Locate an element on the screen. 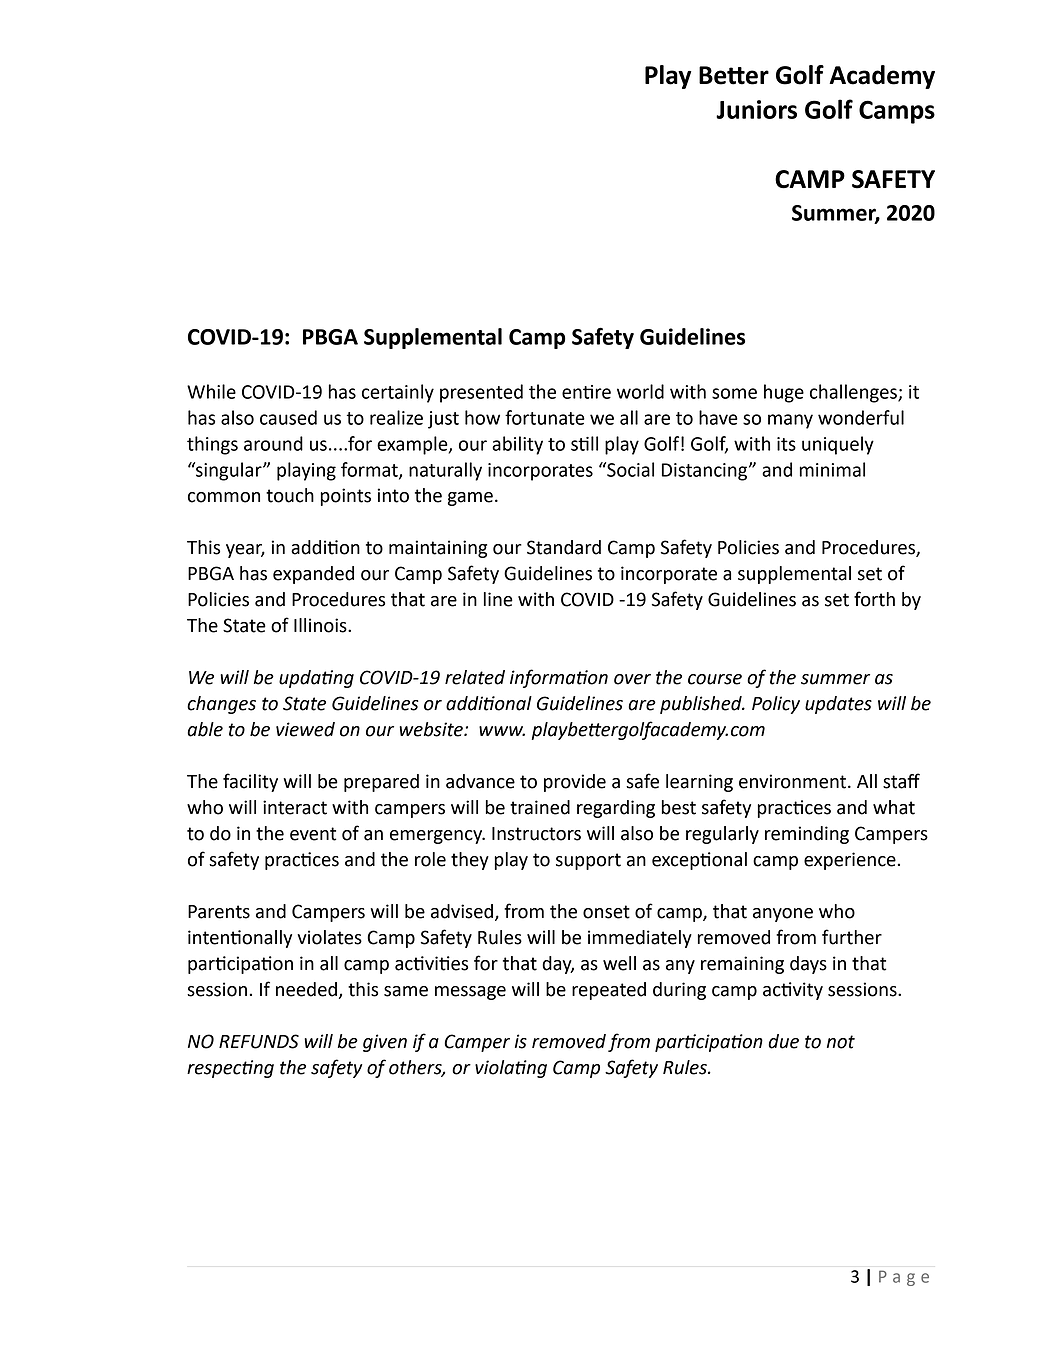 The image size is (1060, 1372). environment is located at coordinates (794, 781).
